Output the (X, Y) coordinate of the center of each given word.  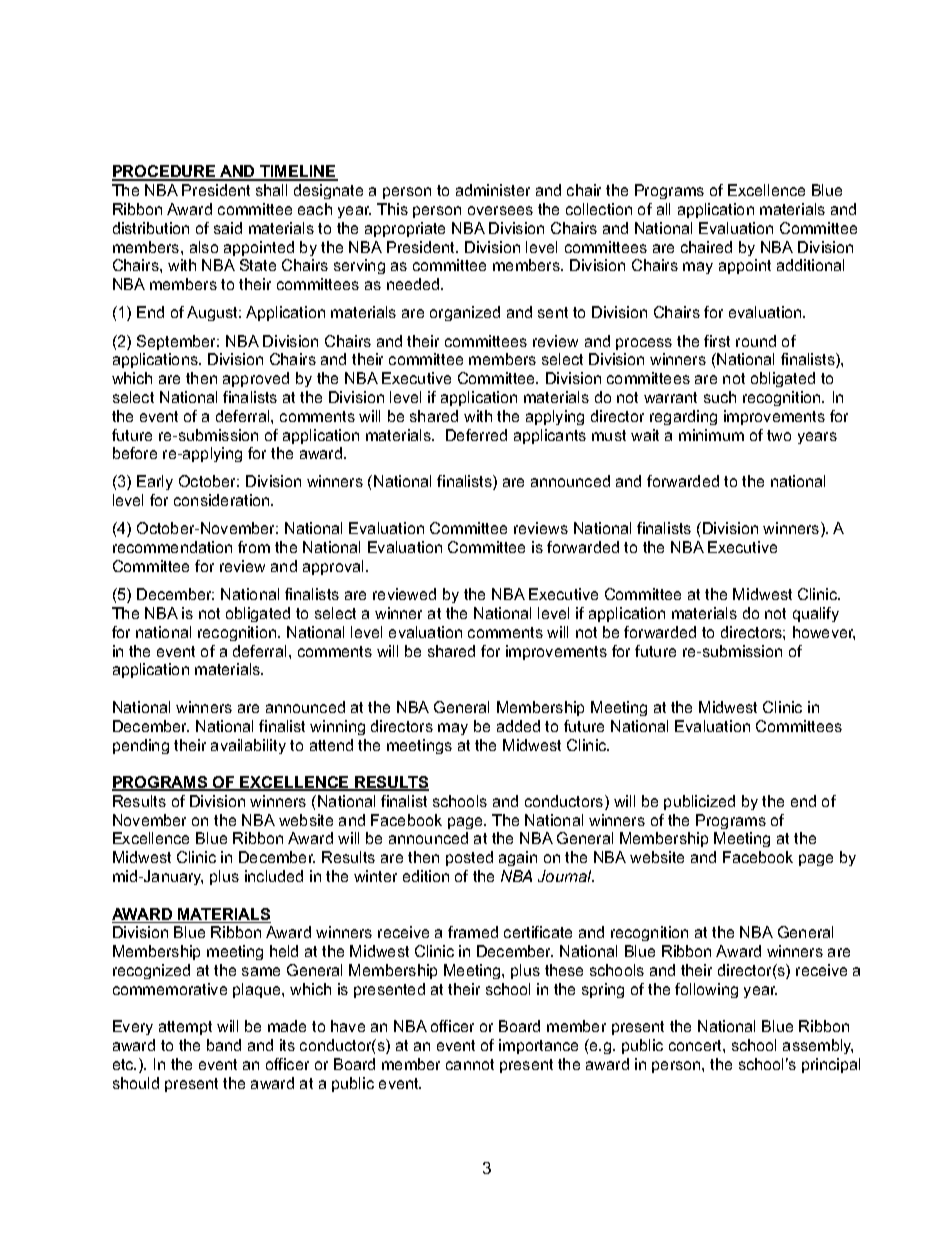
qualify (816, 614)
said (228, 228)
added (518, 726)
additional (810, 265)
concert (696, 1045)
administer (493, 190)
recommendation (172, 547)
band (224, 1045)
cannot (470, 1064)
